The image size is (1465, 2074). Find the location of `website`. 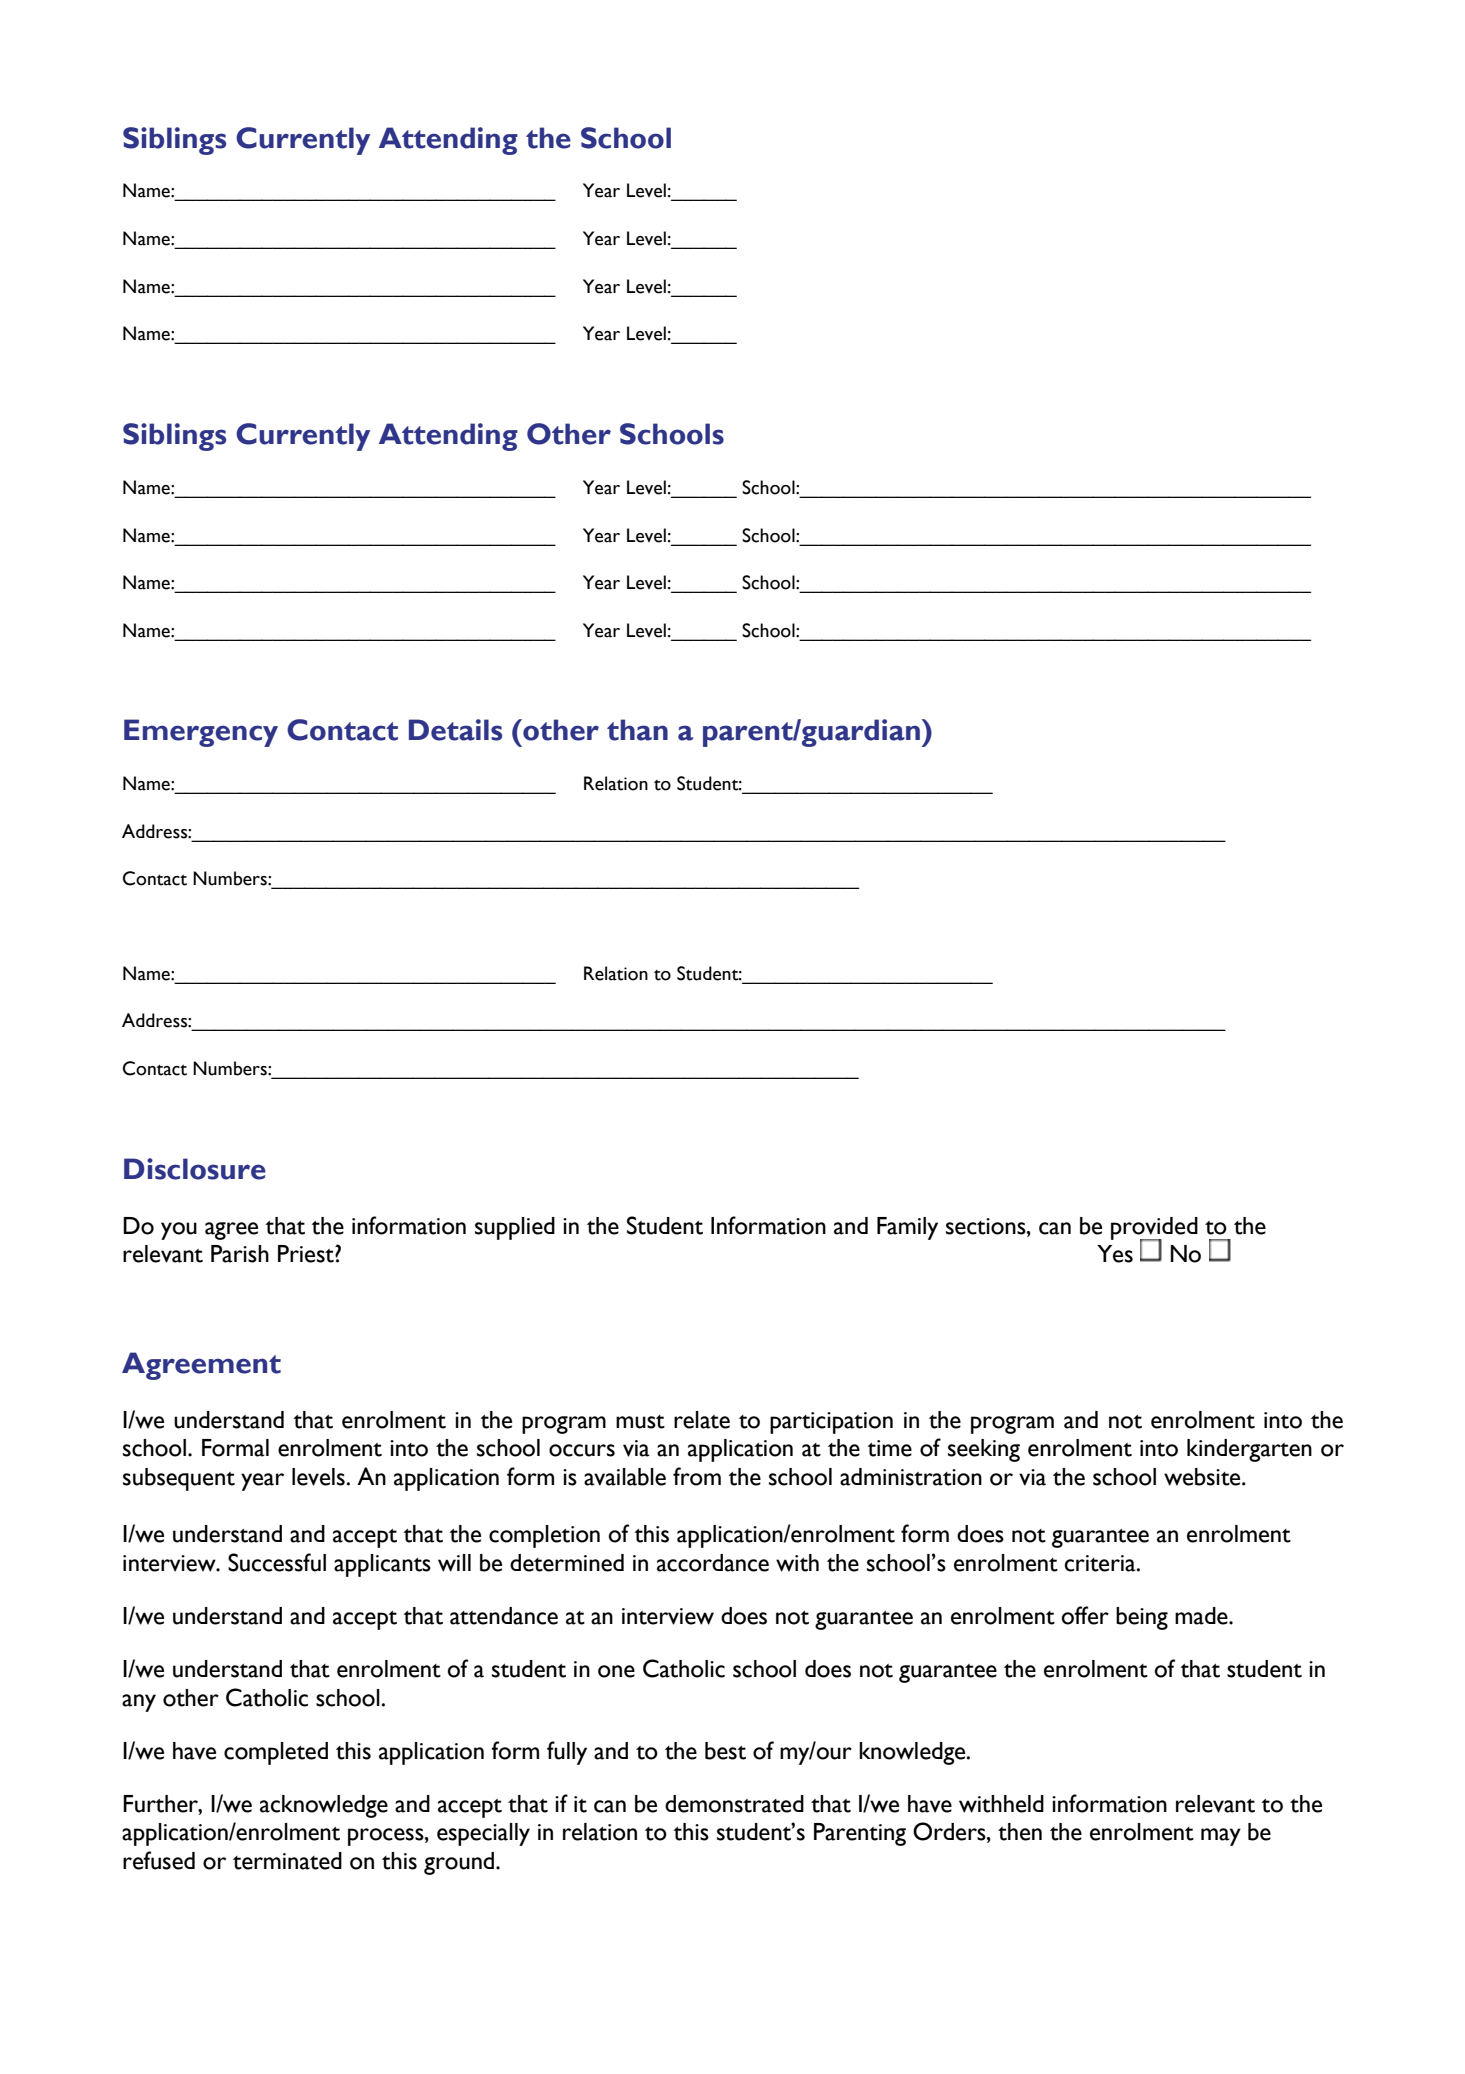

website is located at coordinates (1203, 1477).
